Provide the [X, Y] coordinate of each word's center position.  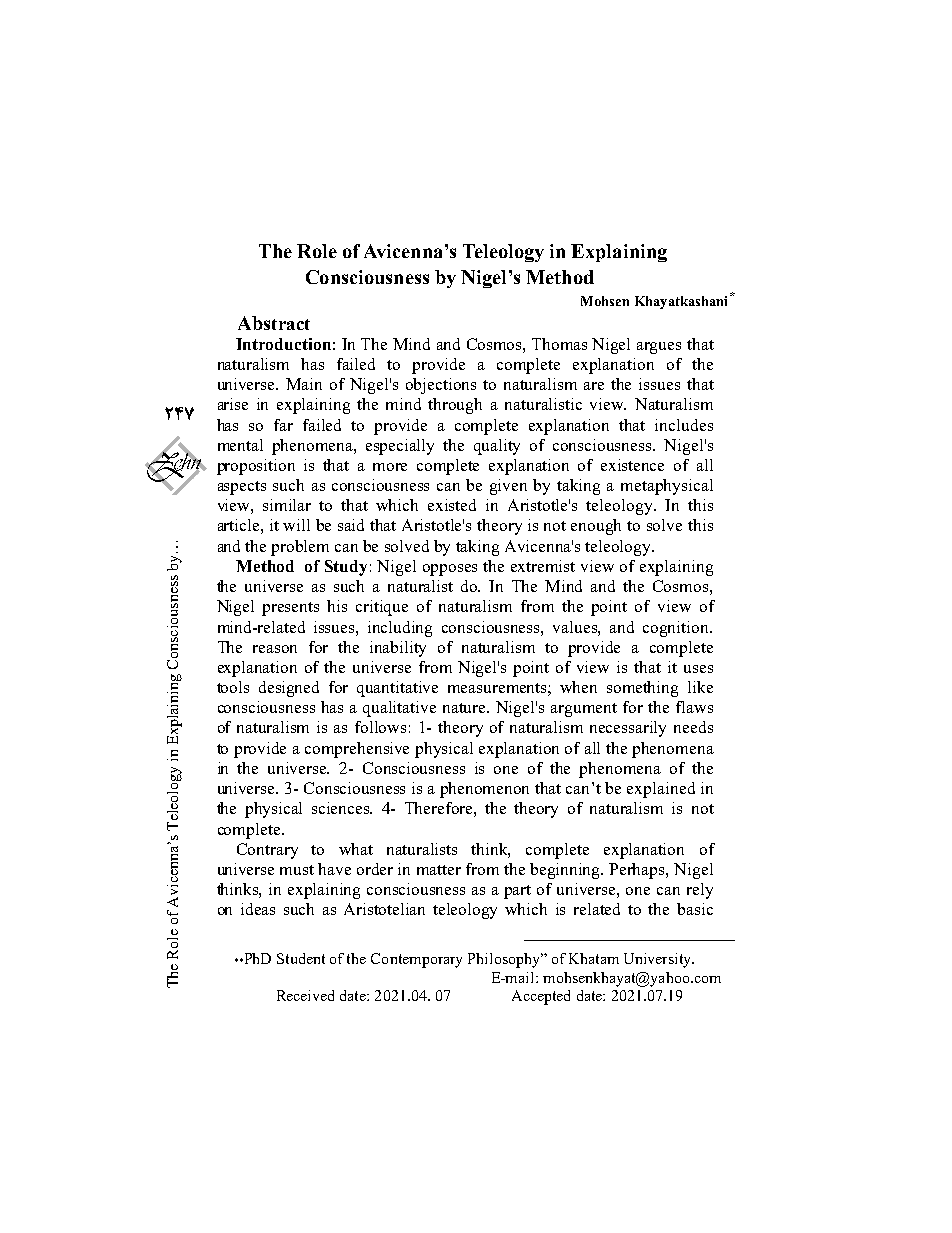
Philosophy [505, 960]
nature [466, 708]
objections [441, 386]
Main [304, 384]
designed [289, 689]
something [642, 689]
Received [305, 995]
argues [659, 348]
